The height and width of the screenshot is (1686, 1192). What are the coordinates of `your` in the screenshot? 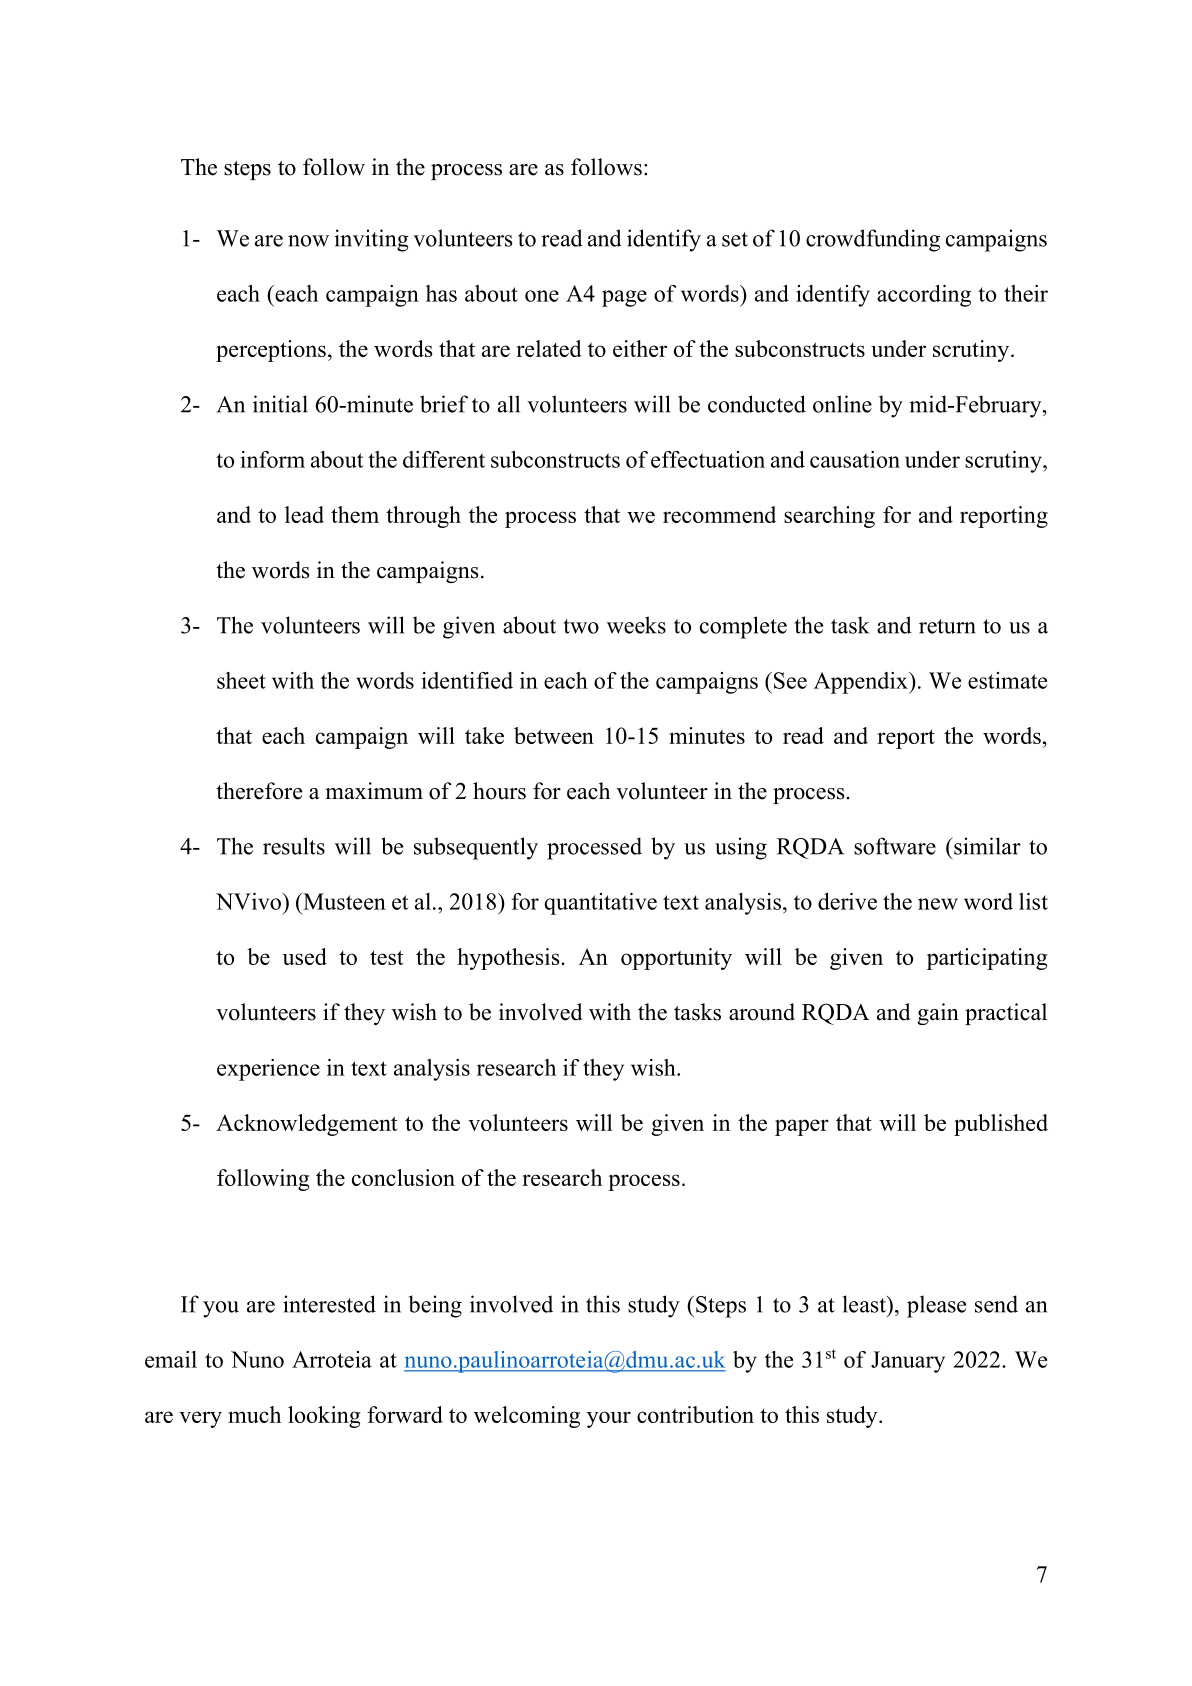 It's located at (609, 1419).
